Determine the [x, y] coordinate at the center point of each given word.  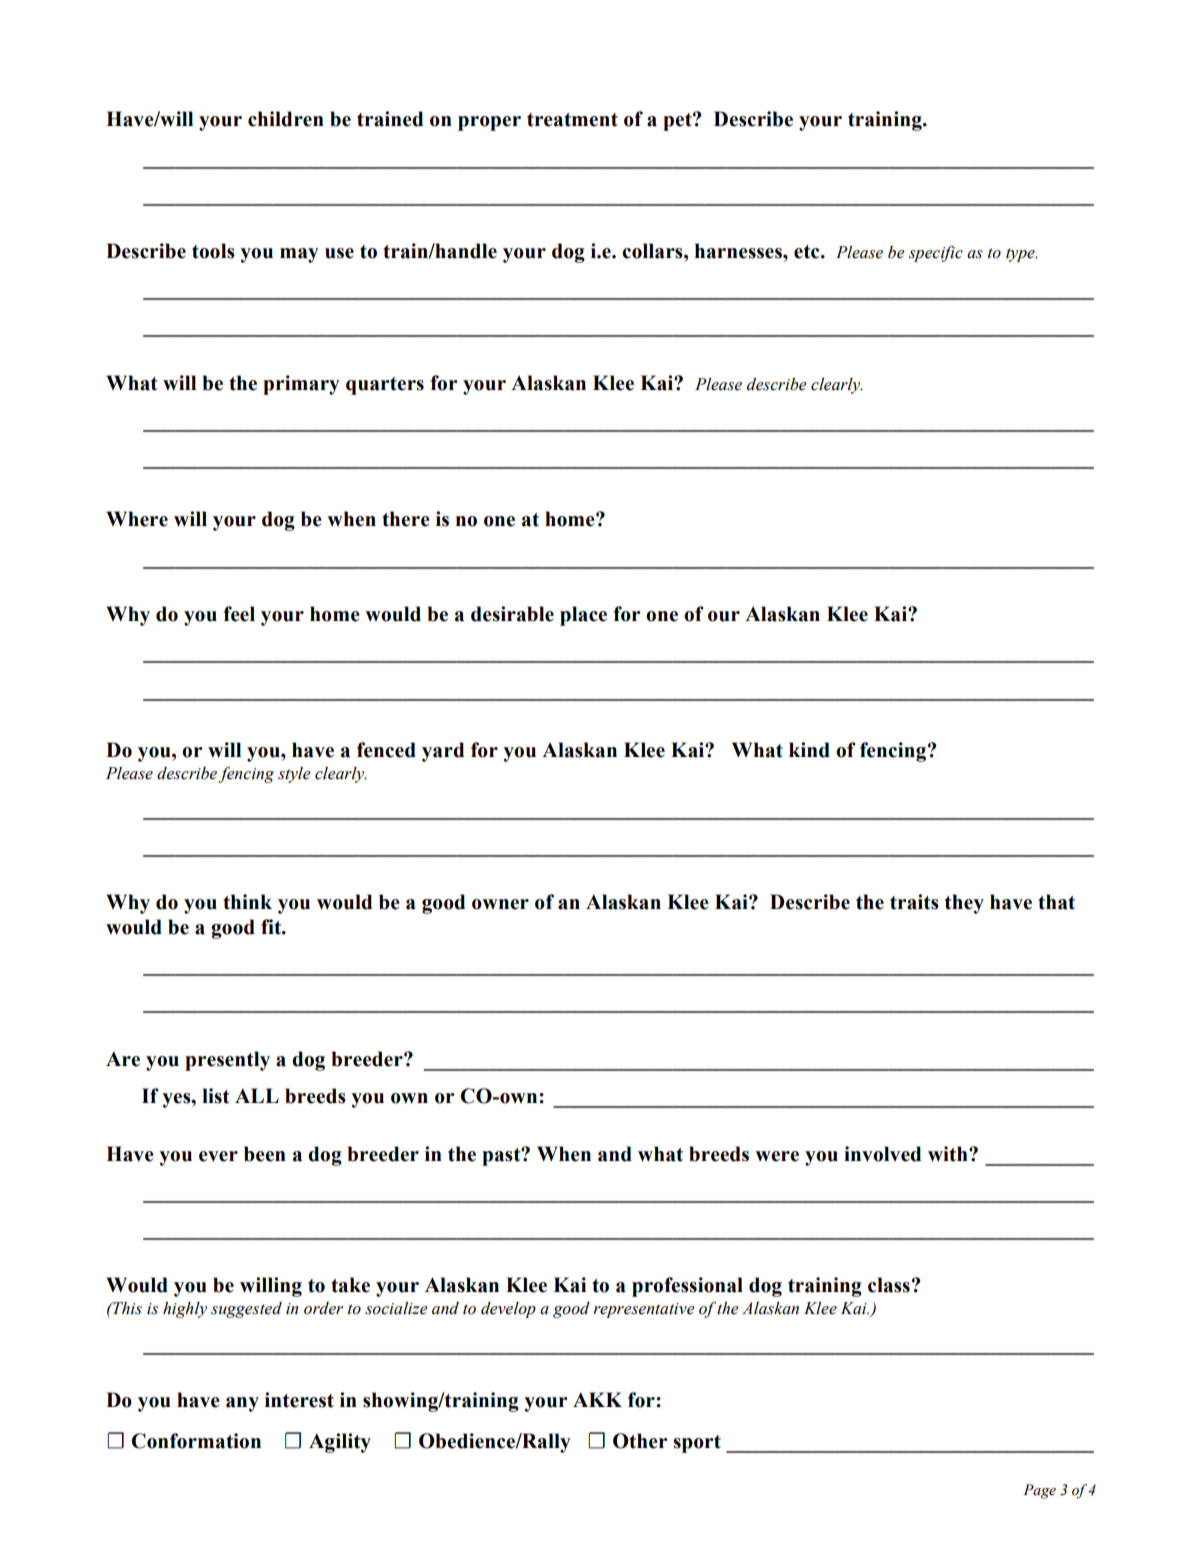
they [964, 904]
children [286, 119]
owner [500, 904]
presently [227, 1061]
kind [809, 750]
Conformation [196, 1441]
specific [936, 253]
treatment [572, 120]
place [583, 616]
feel [239, 614]
